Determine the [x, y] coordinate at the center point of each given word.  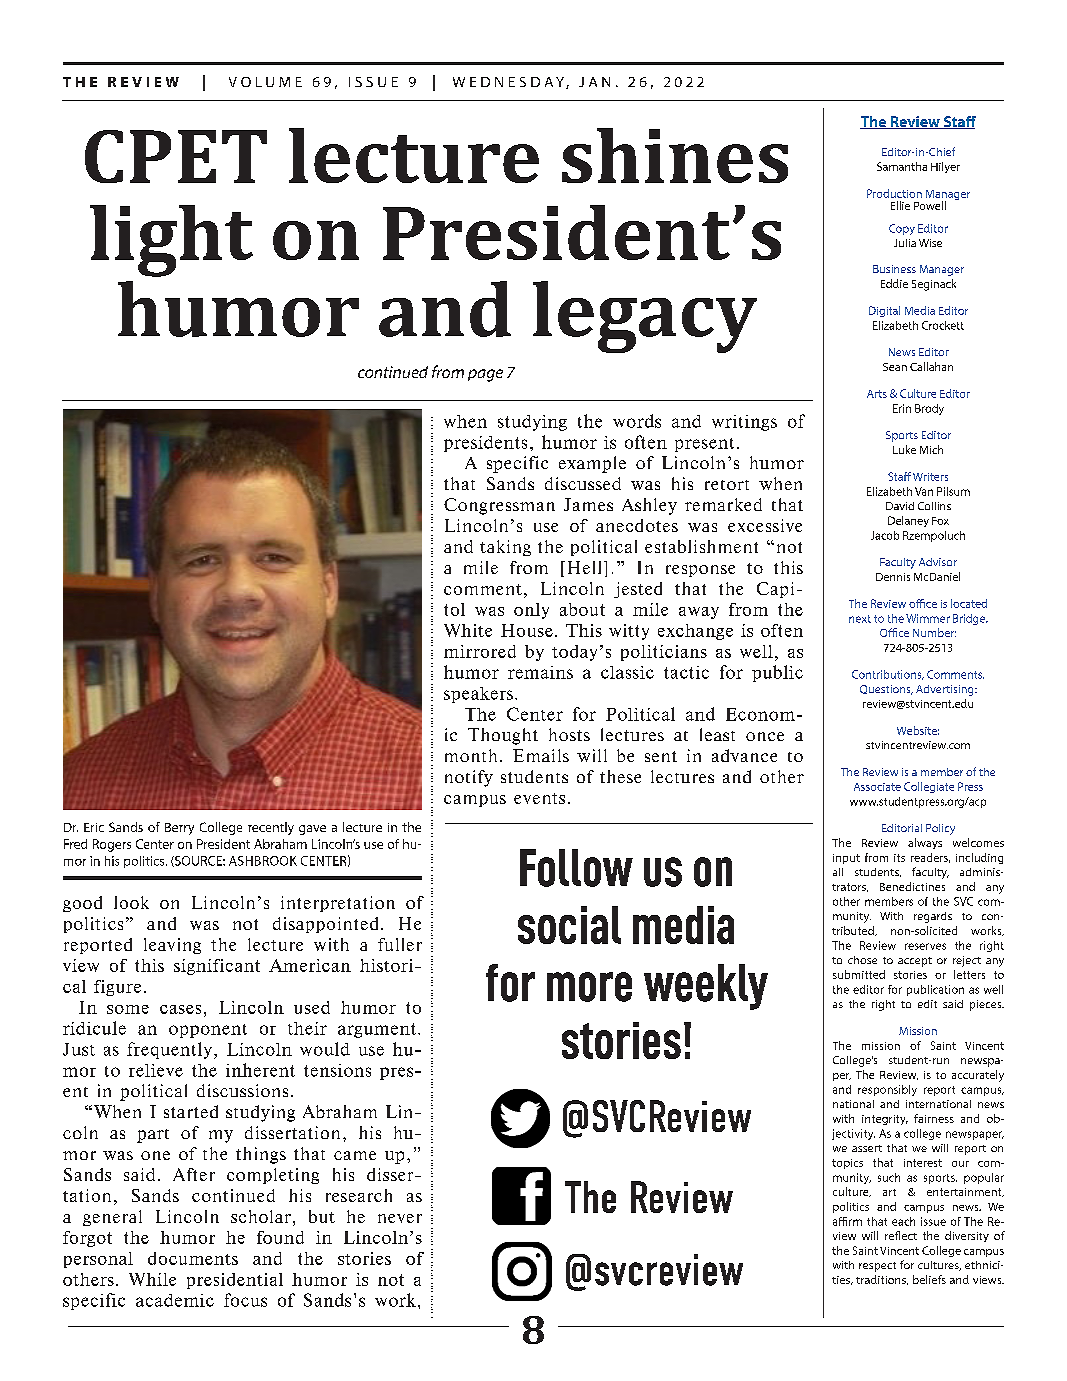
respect [877, 1267]
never [400, 1218]
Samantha [902, 166]
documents [193, 1258]
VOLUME [265, 82]
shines [675, 155]
